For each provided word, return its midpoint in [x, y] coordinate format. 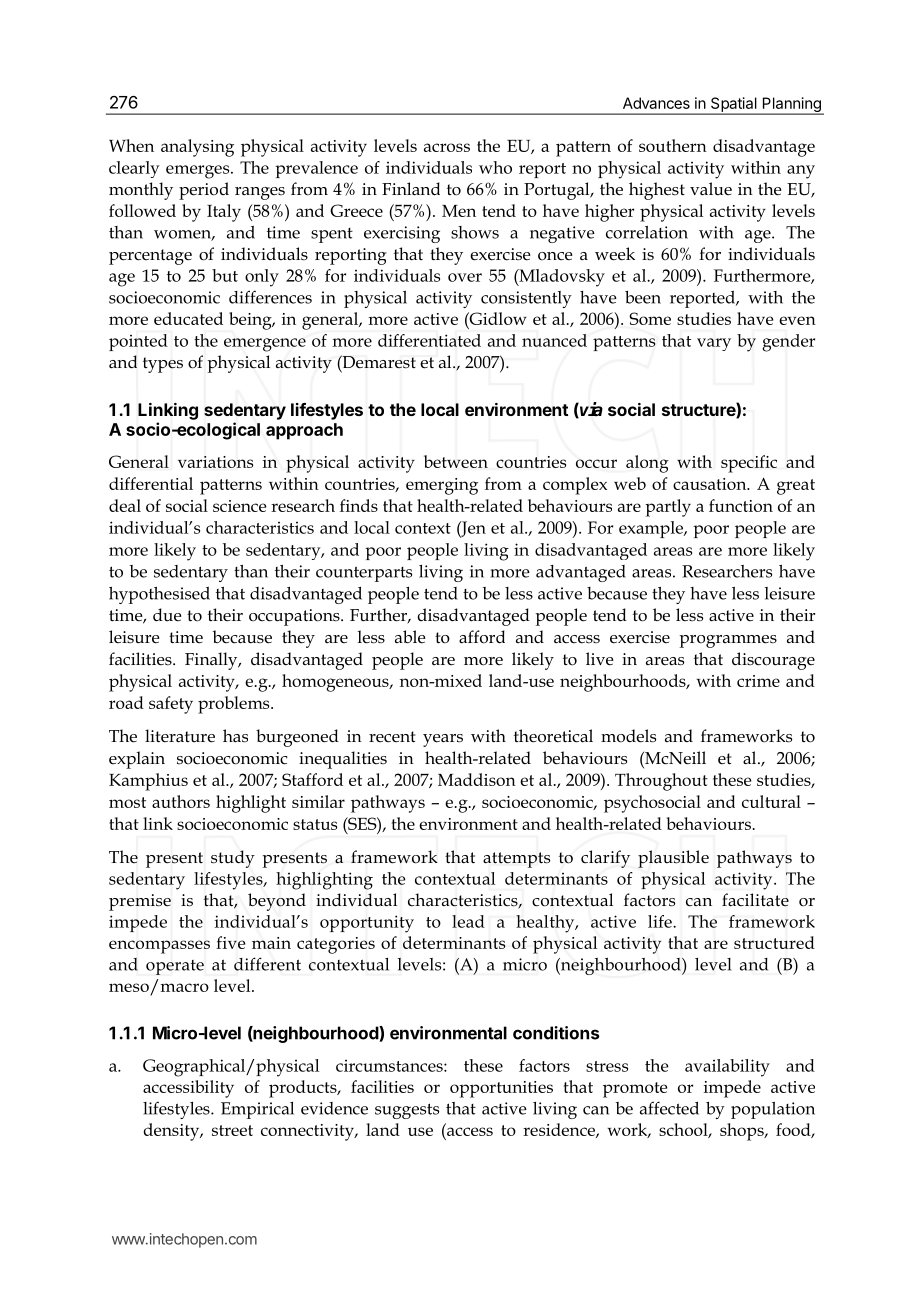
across [447, 147]
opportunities [501, 1089]
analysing [197, 148]
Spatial [734, 105]
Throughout [661, 782]
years [443, 740]
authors [181, 801]
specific [749, 464]
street [232, 1130]
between [456, 461]
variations [215, 462]
